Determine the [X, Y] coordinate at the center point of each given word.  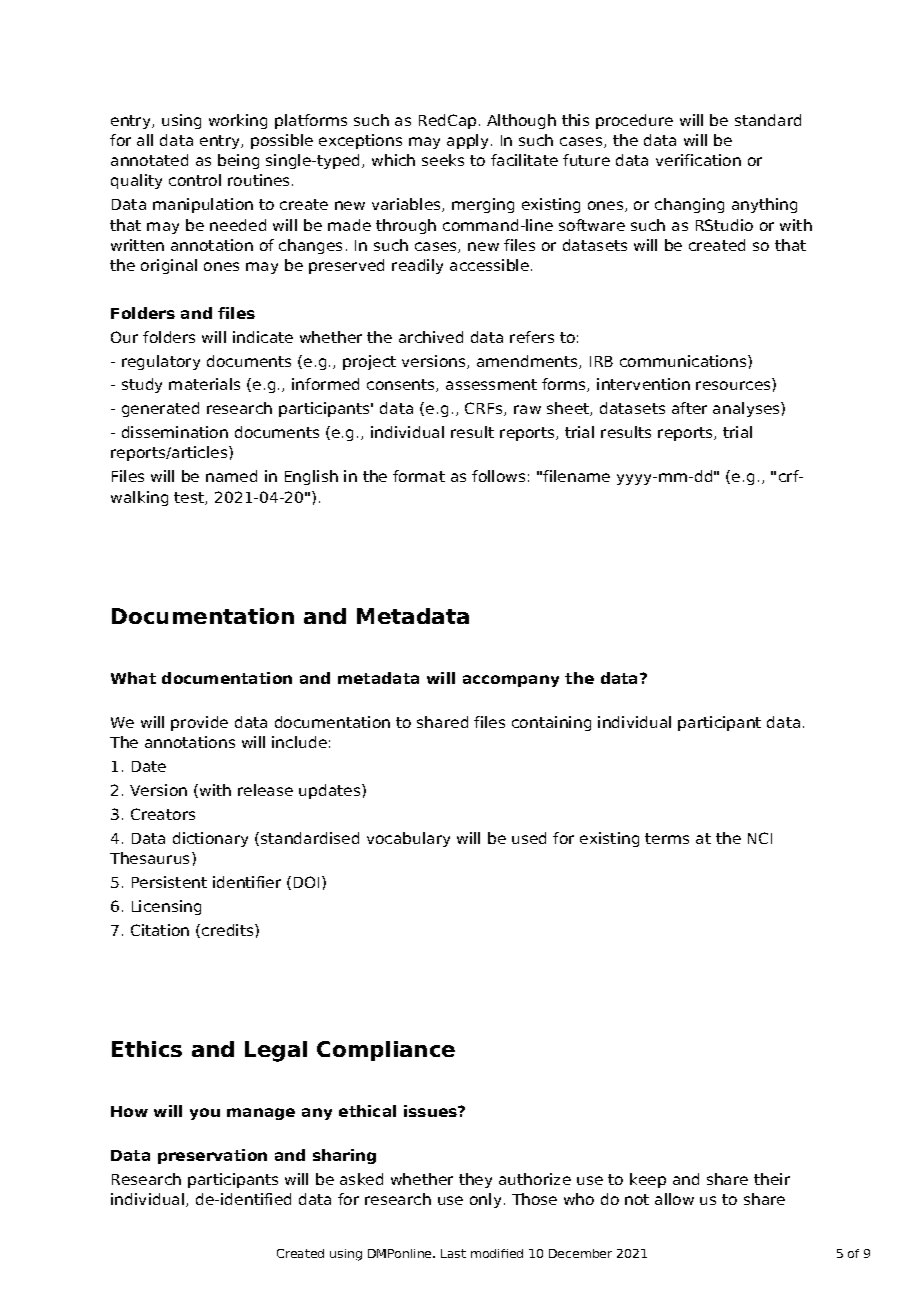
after [689, 408]
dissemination [175, 432]
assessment [491, 384]
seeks [443, 160]
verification [698, 160]
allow [674, 1199]
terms [667, 838]
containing [551, 723]
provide [199, 723]
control [195, 180]
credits [227, 931]
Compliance [386, 1051]
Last [453, 1253]
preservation [212, 1156]
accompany [511, 681]
